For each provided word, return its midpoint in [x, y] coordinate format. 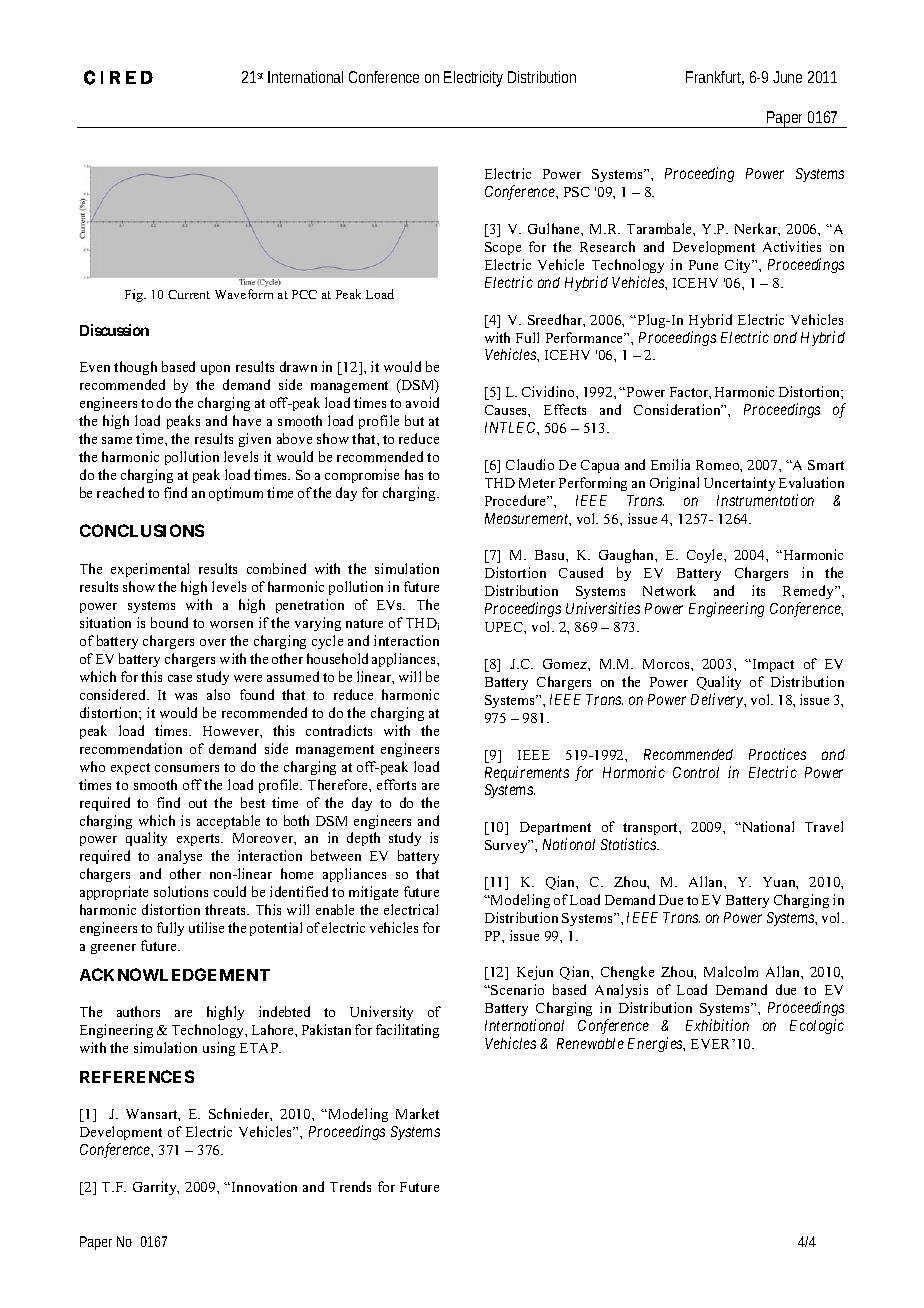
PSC [577, 192]
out [198, 803]
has [414, 474]
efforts [396, 784]
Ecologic [817, 1026]
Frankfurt [715, 78]
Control [696, 772]
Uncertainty [739, 484]
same [117, 440]
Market [417, 1113]
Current [189, 294]
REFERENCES [137, 1076]
